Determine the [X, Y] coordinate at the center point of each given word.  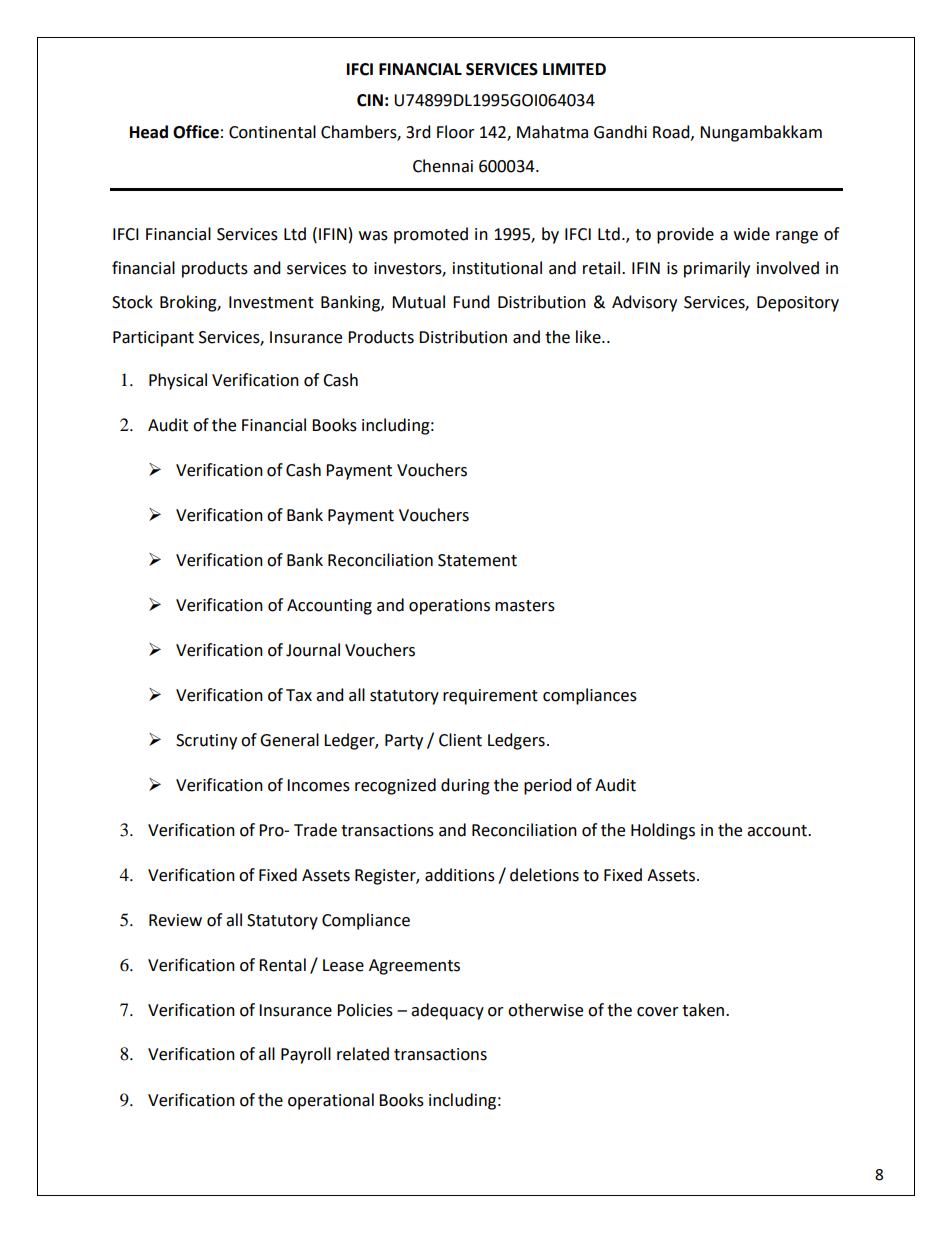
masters [525, 606]
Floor [456, 132]
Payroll [306, 1055]
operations [449, 607]
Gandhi [620, 132]
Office [196, 132]
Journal [313, 650]
